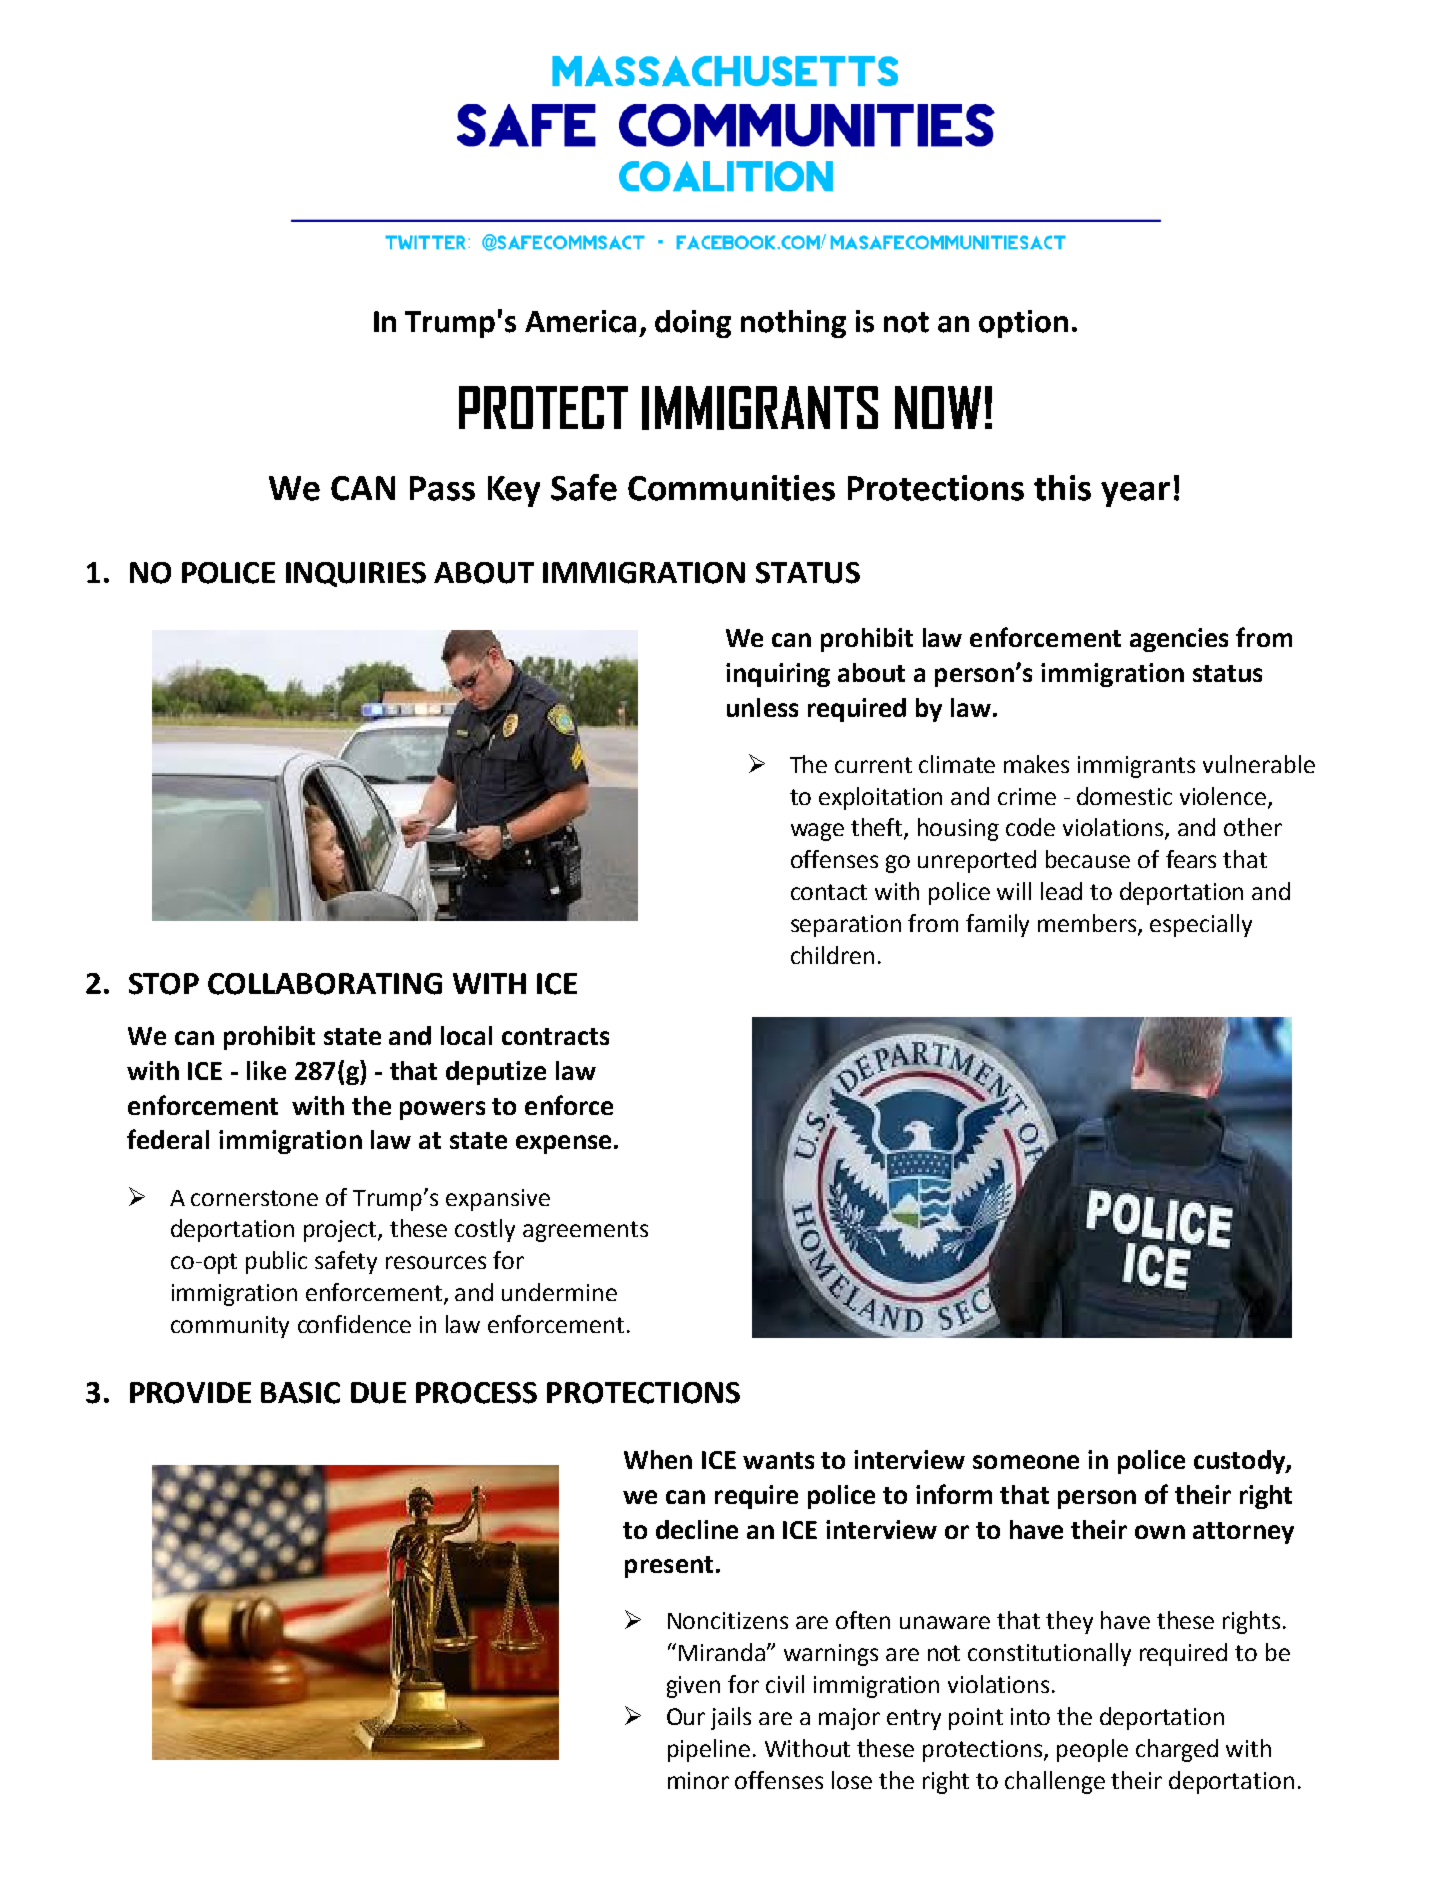  What do you see at coordinates (709, 1750) in the screenshot?
I see `pipeline` at bounding box center [709, 1750].
